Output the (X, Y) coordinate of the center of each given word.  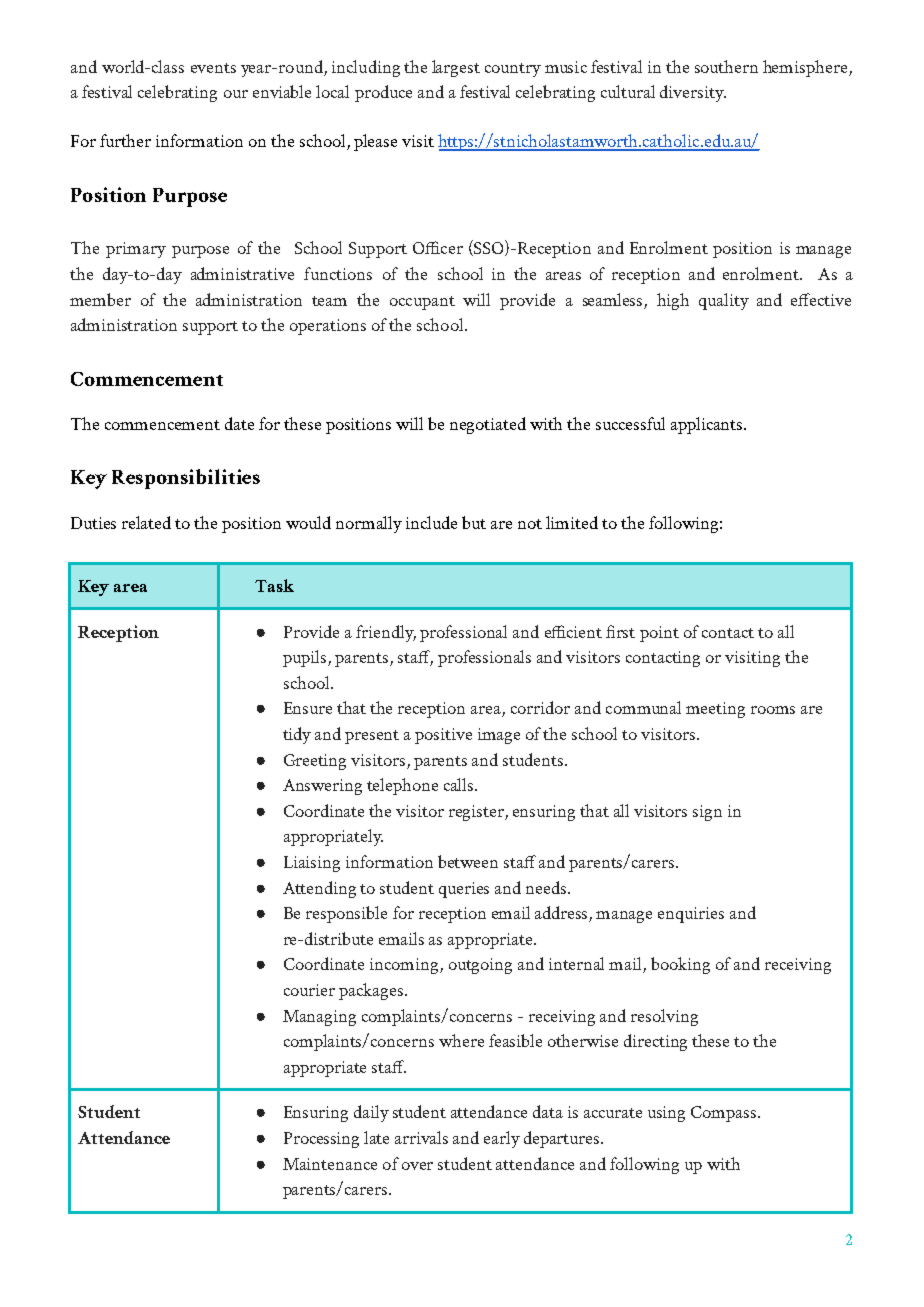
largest (456, 68)
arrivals (421, 1137)
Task (274, 585)
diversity (693, 93)
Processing (321, 1140)
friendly (386, 633)
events (213, 68)
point (659, 634)
